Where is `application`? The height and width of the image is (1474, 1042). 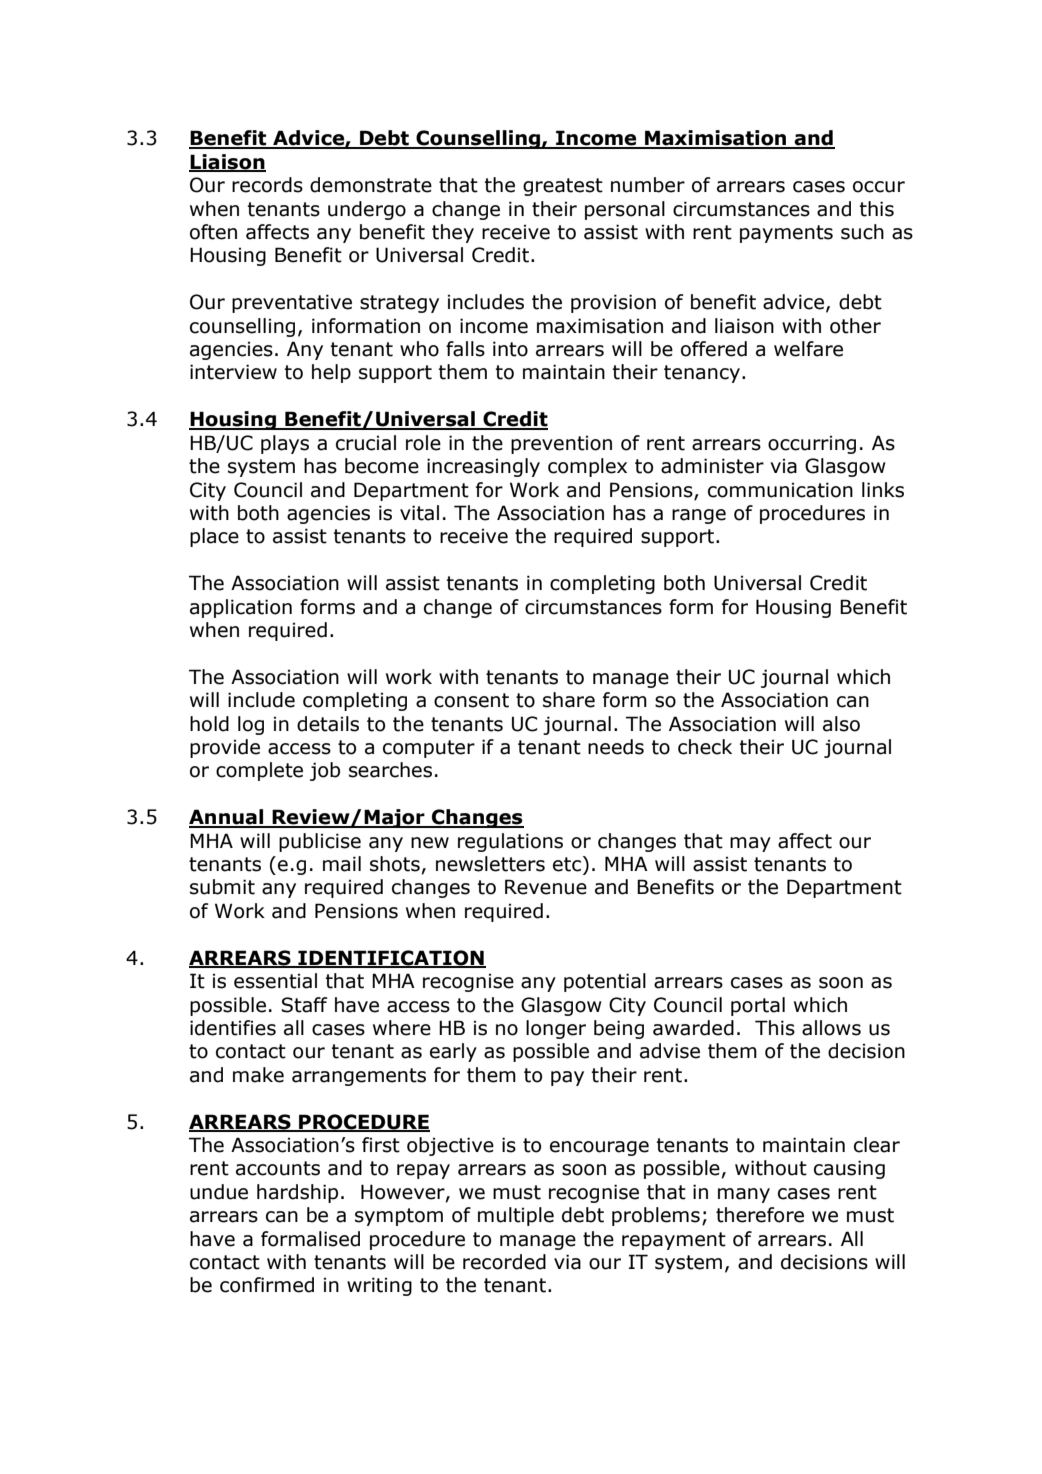 application is located at coordinates (241, 608).
